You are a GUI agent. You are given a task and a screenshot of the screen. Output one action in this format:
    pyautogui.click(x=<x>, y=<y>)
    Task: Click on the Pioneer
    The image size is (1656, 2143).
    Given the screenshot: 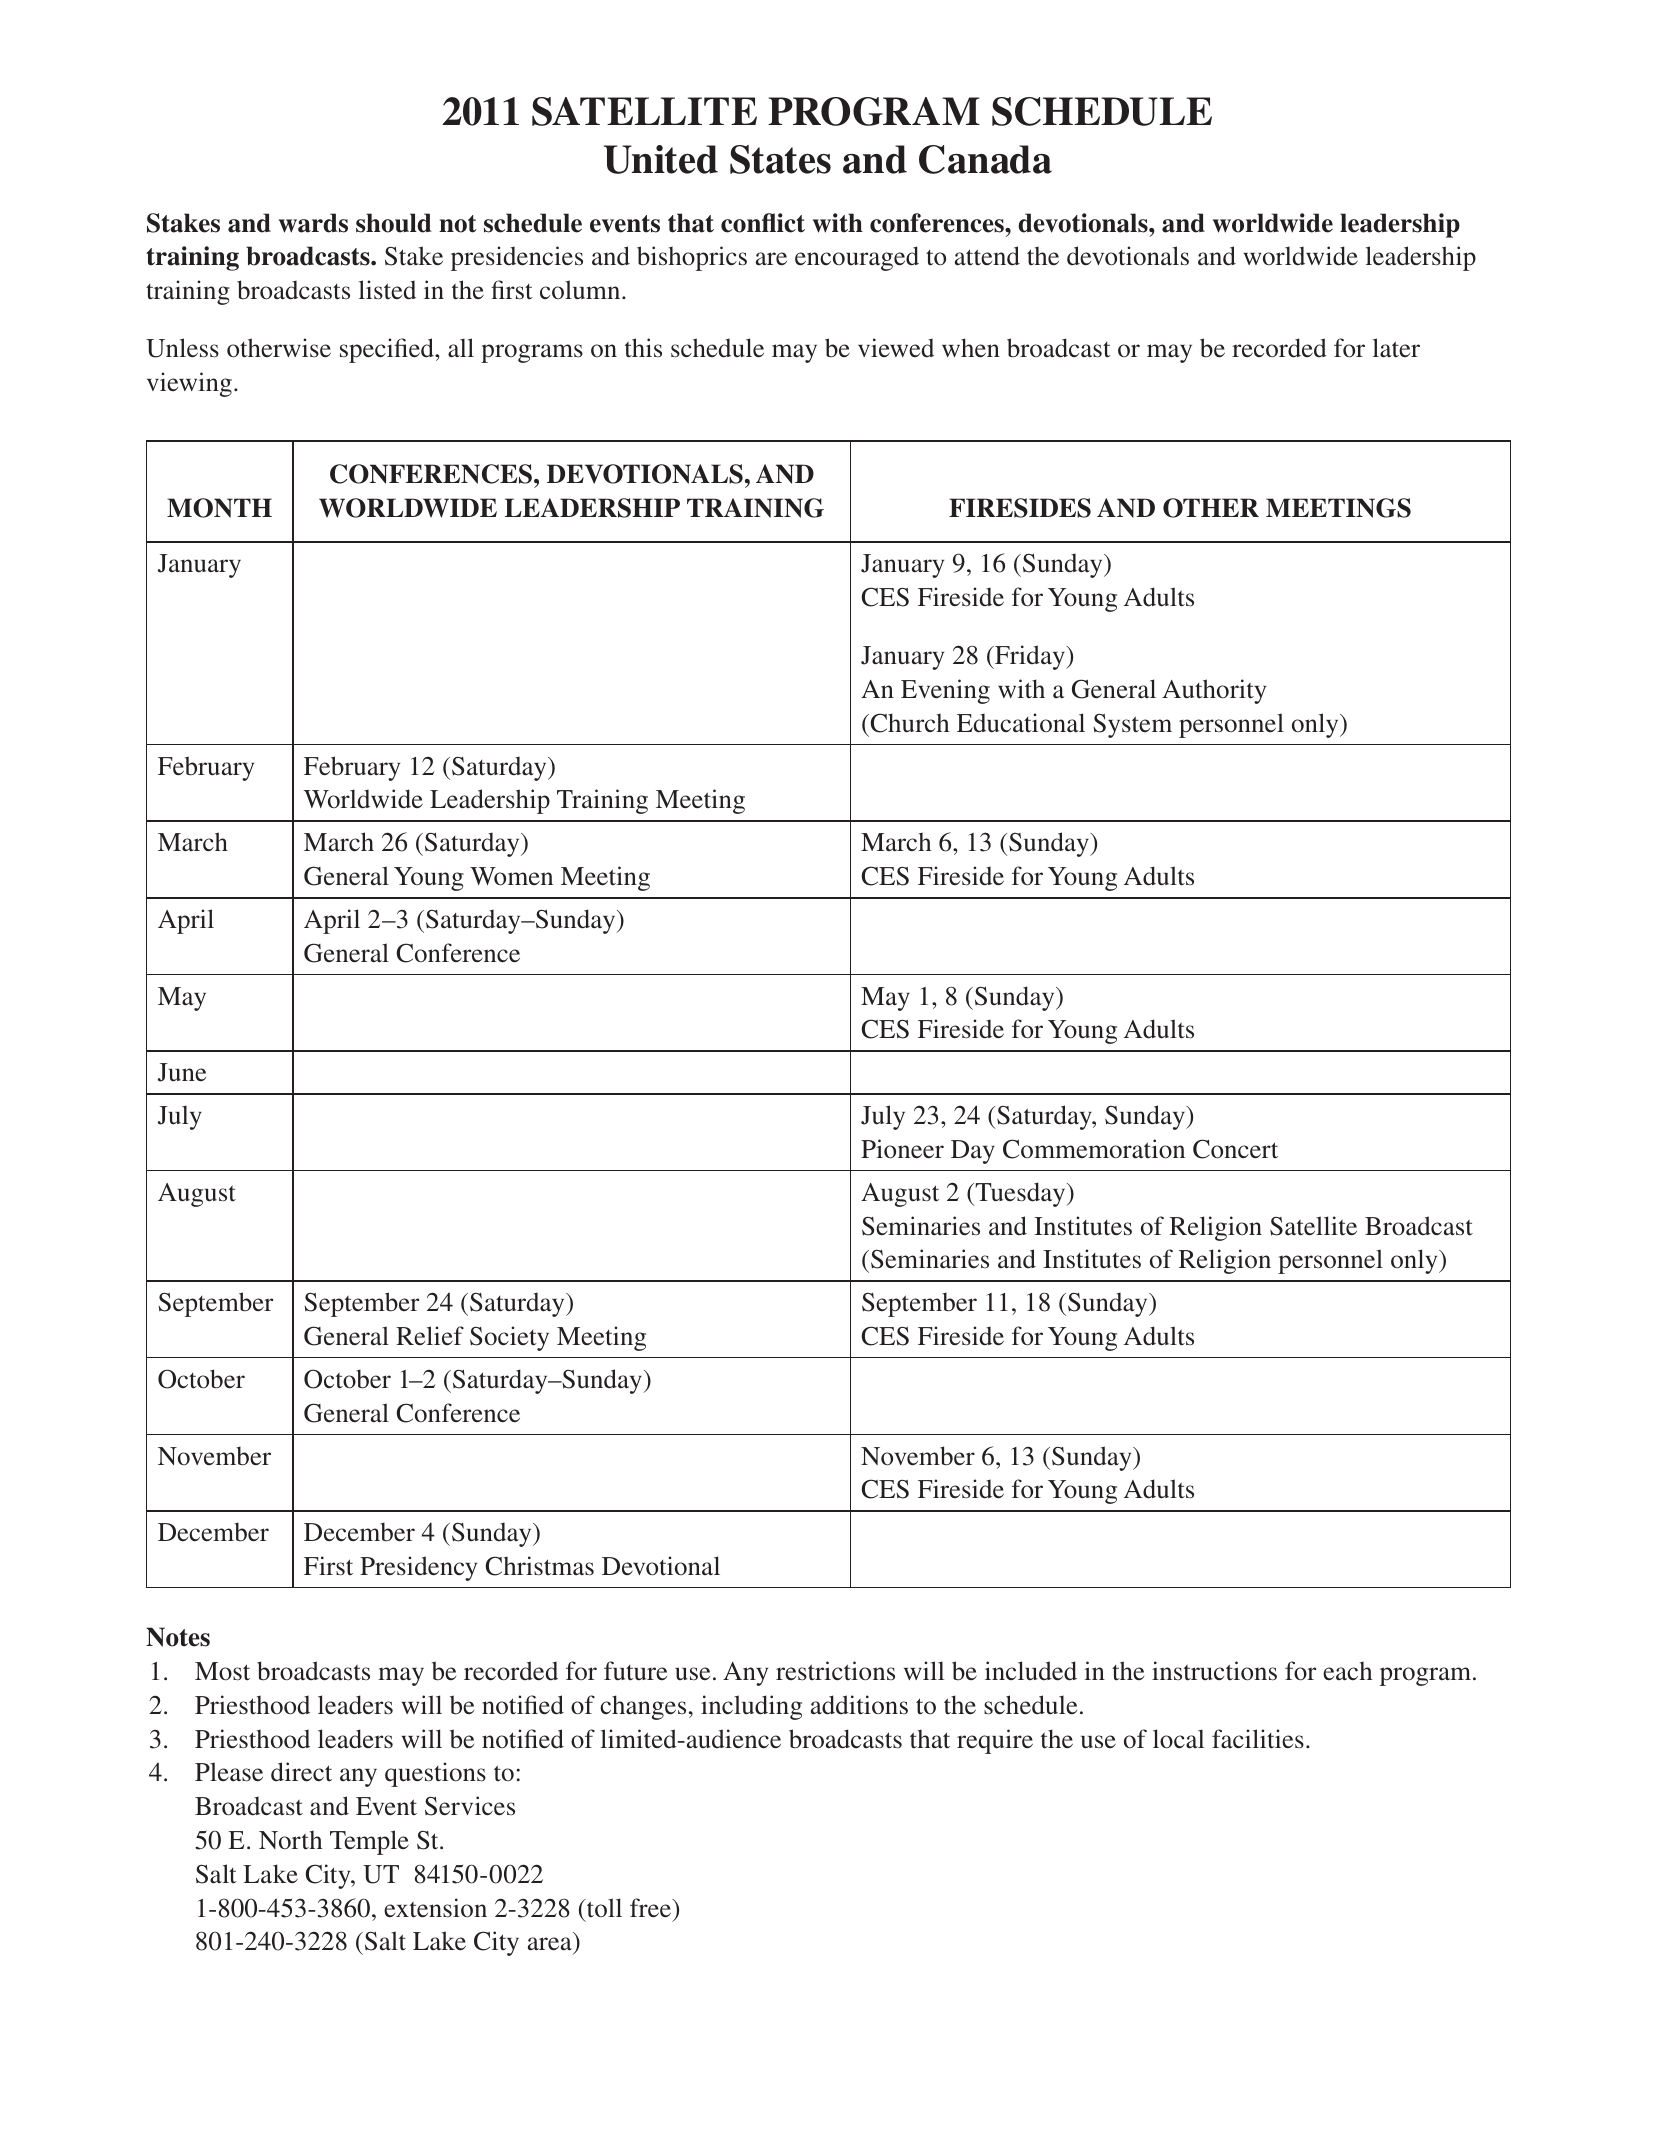 What is the action you would take?
    pyautogui.click(x=902, y=1149)
